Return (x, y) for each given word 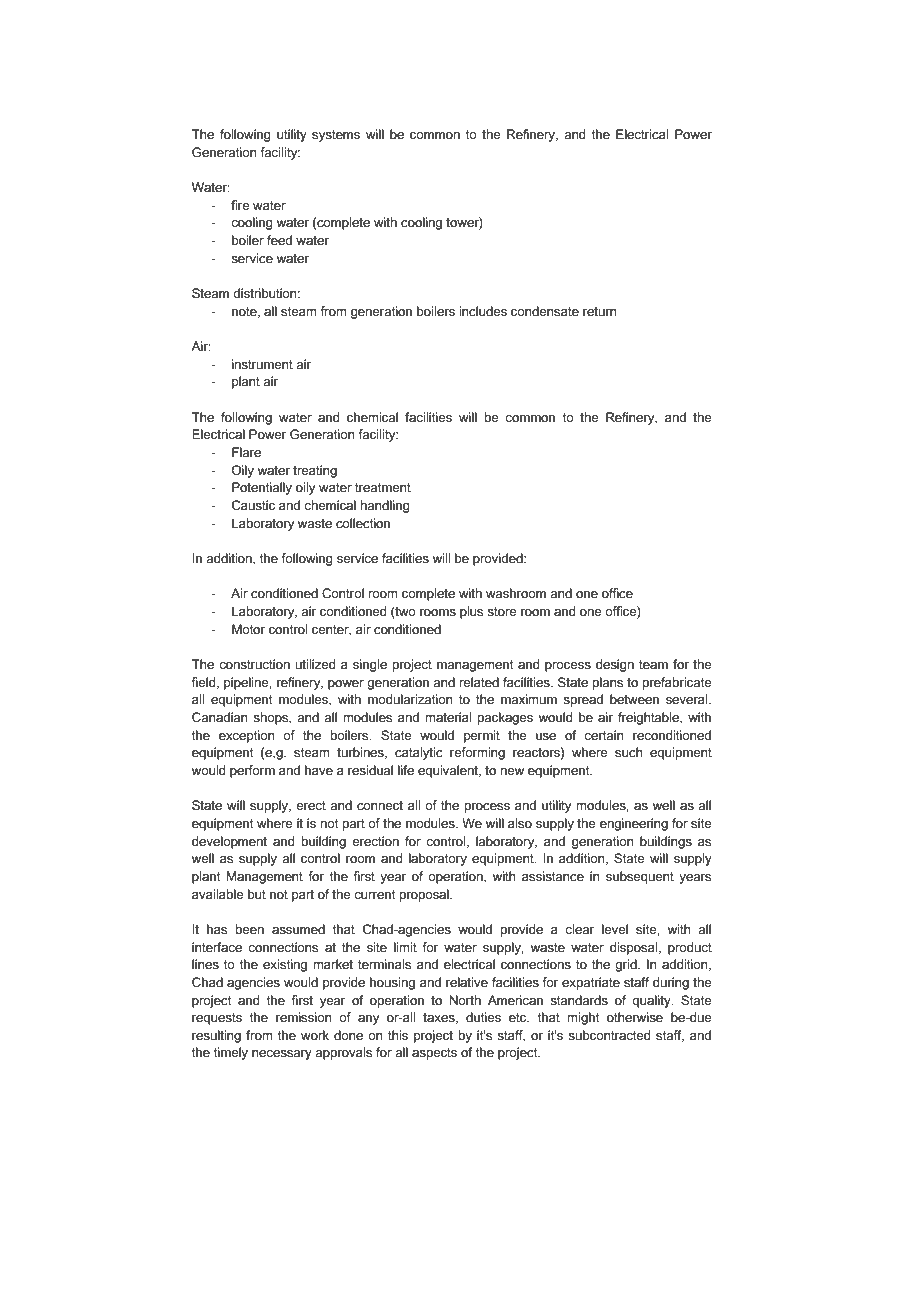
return (600, 311)
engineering (634, 824)
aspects (434, 1054)
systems (336, 136)
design (615, 665)
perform (252, 771)
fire (240, 205)
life (406, 770)
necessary (282, 1055)
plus (471, 612)
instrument (262, 364)
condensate (545, 311)
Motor (248, 629)
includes (483, 311)
